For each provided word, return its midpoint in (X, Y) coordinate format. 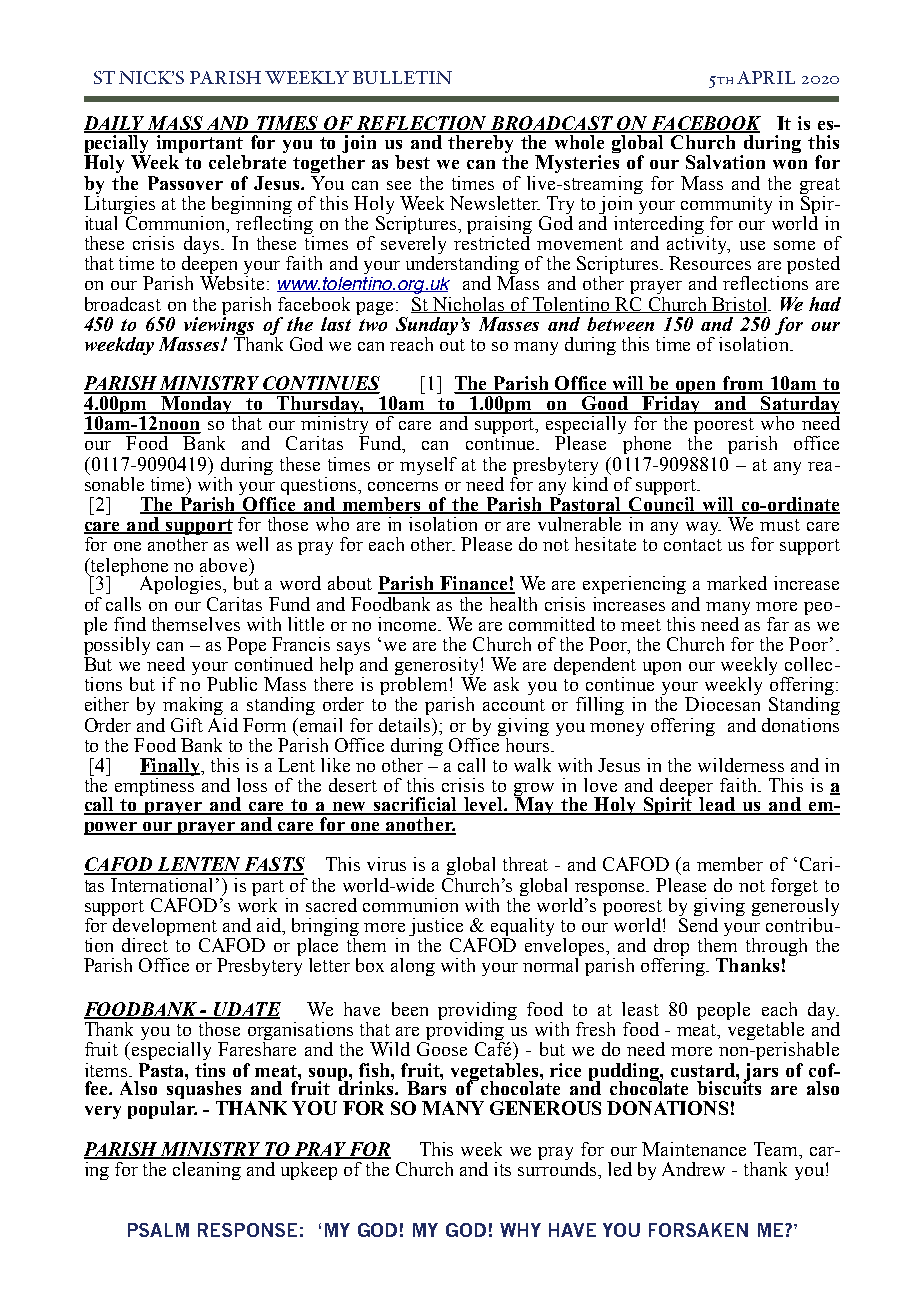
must (780, 525)
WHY (520, 1230)
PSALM (158, 1230)
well (252, 544)
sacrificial (416, 805)
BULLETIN (402, 77)
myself (428, 466)
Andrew (693, 1169)
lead (718, 805)
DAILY (115, 124)
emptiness (154, 787)
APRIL (766, 77)
